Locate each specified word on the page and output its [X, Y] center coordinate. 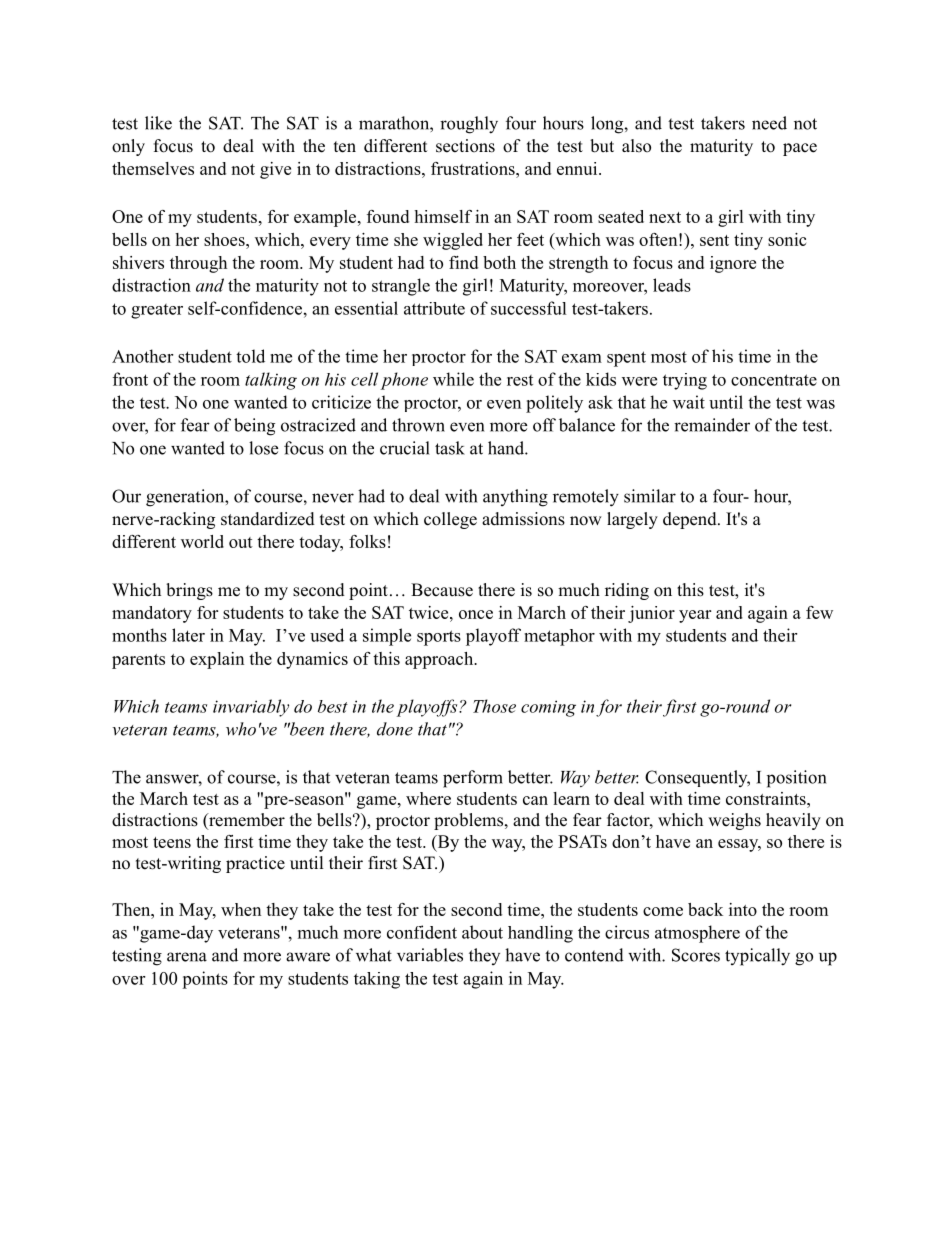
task [450, 448]
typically [757, 957]
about [482, 932]
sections [465, 146]
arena [187, 957]
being [254, 427]
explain [217, 660]
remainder [712, 425]
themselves [153, 168]
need [769, 123]
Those [494, 706]
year [695, 616]
